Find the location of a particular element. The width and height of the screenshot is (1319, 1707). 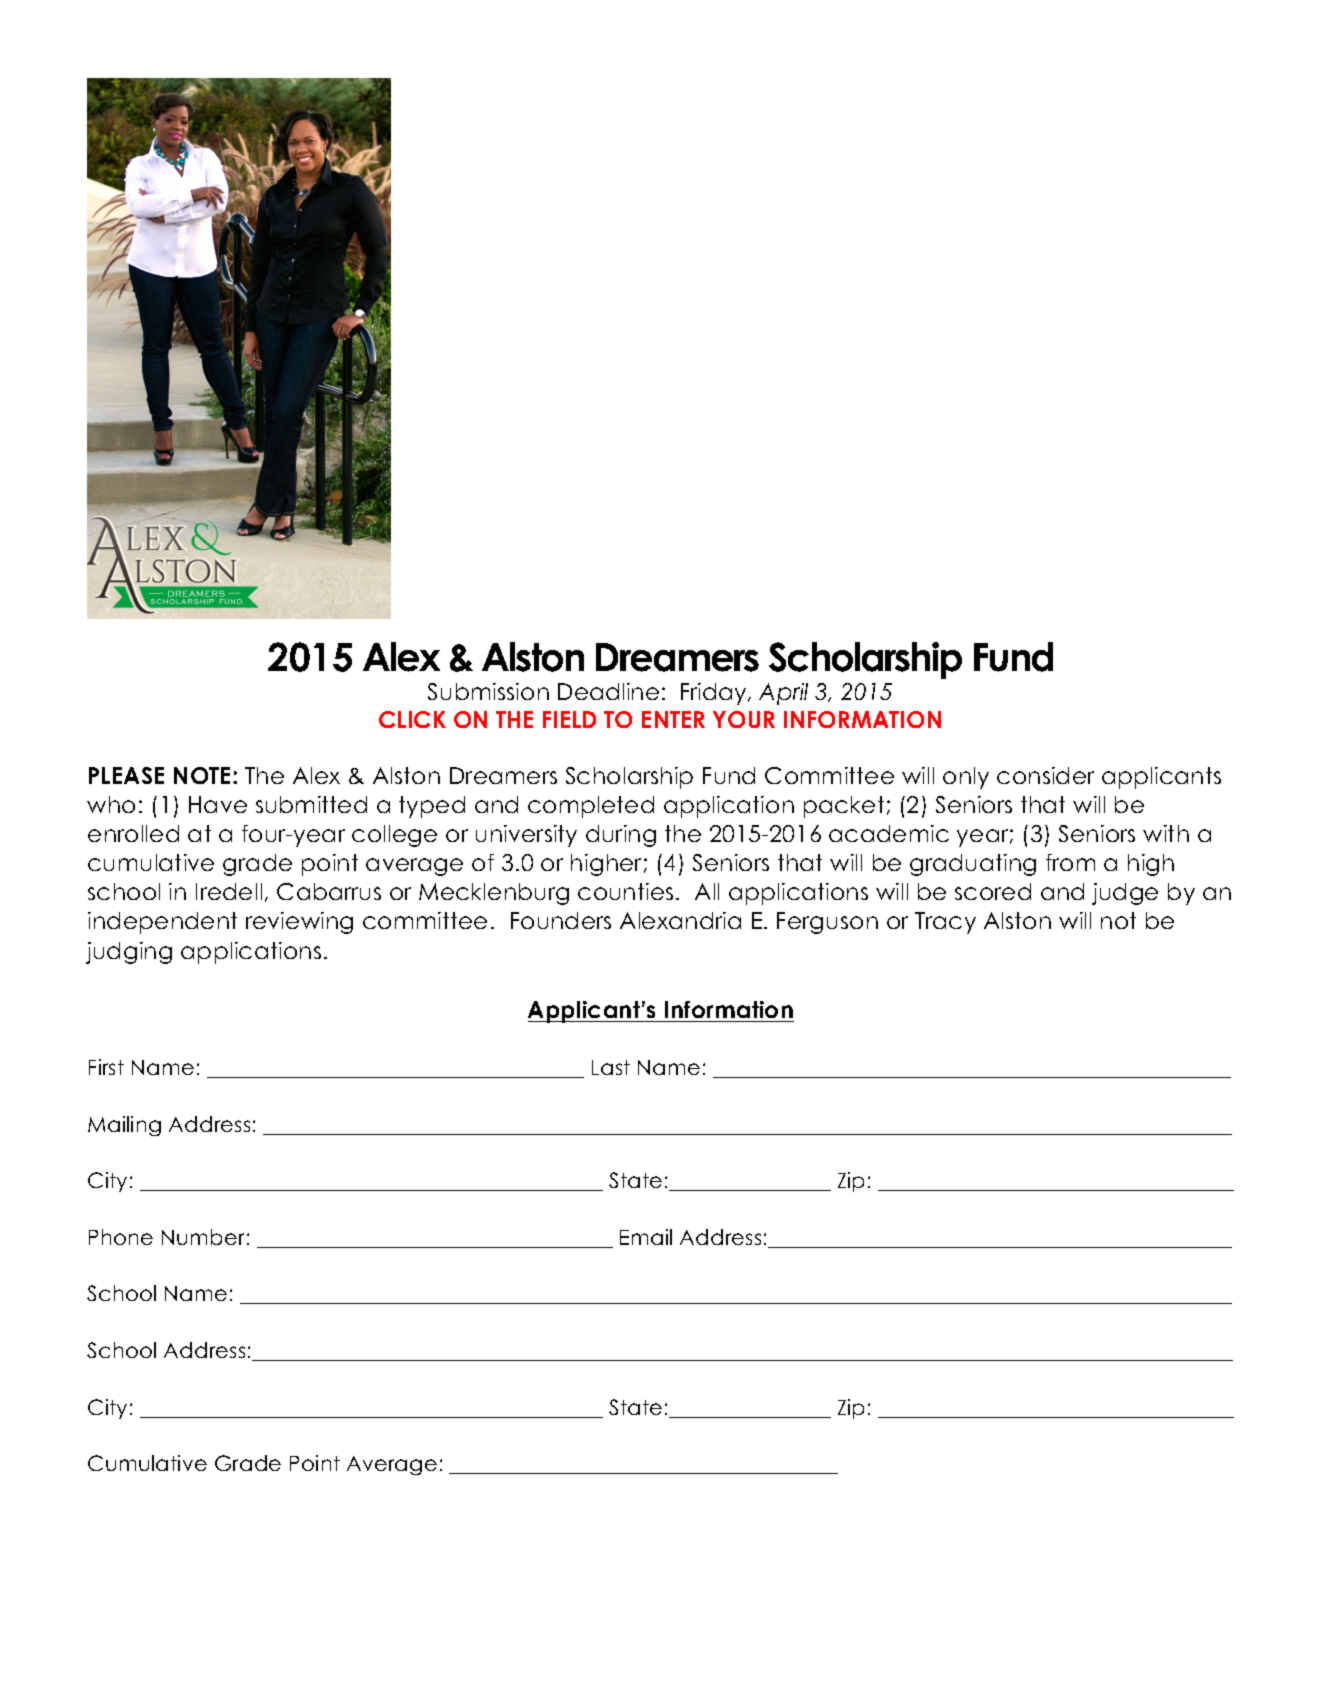

Mailing is located at coordinates (124, 1126).
